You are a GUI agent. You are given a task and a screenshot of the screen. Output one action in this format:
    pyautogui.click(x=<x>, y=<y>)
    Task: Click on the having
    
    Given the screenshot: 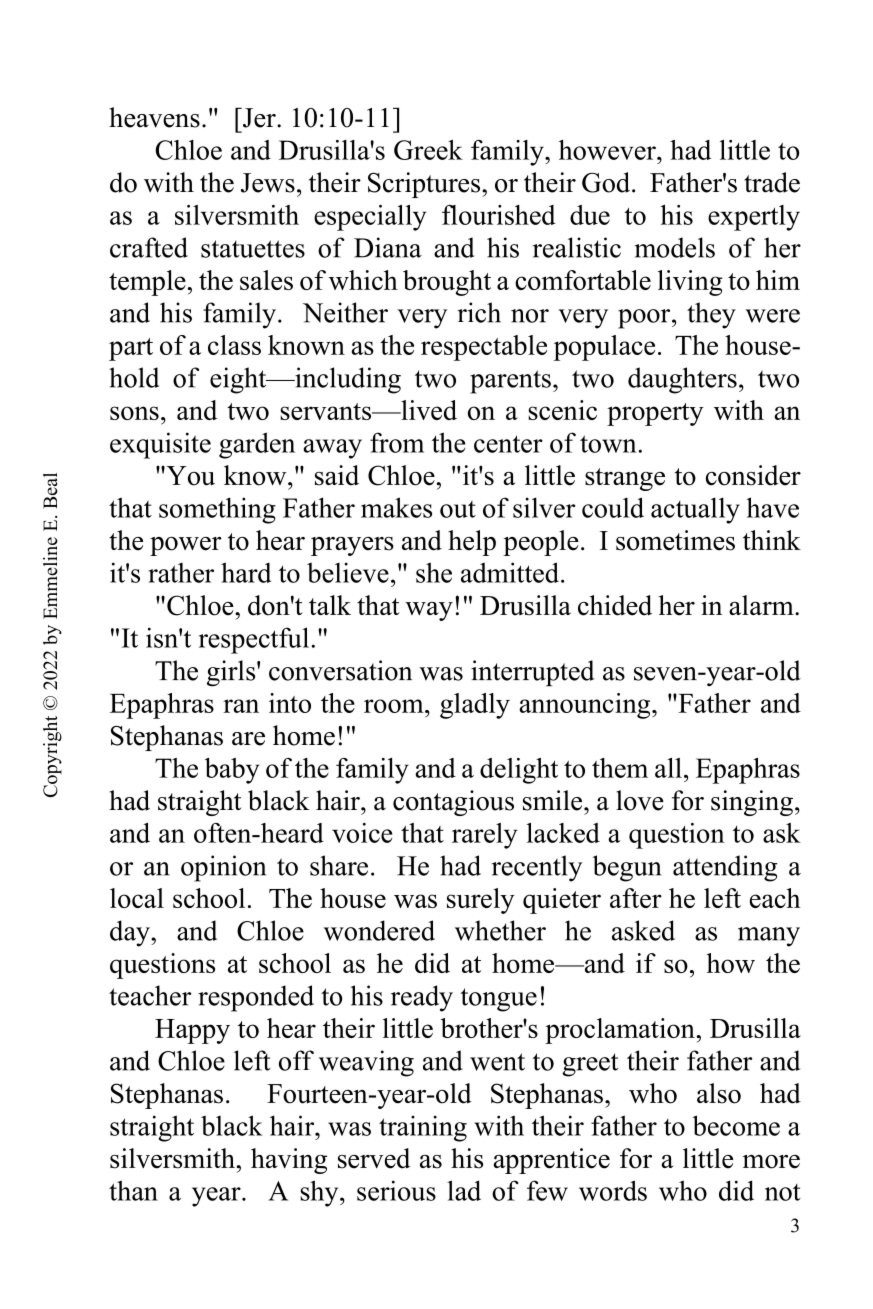 What is the action you would take?
    pyautogui.click(x=289, y=1161)
